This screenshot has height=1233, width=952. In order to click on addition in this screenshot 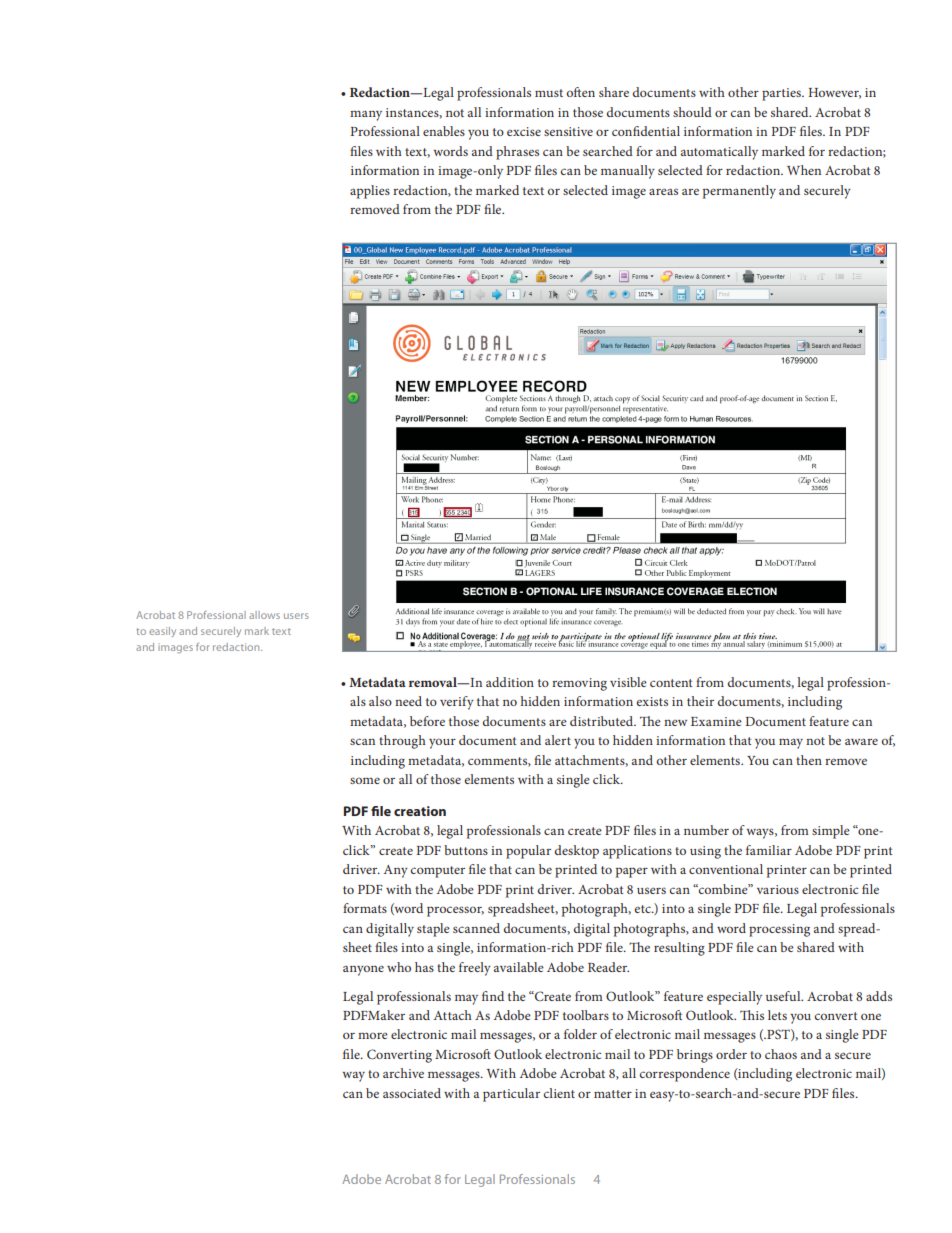, I will do `click(510, 682)`.
